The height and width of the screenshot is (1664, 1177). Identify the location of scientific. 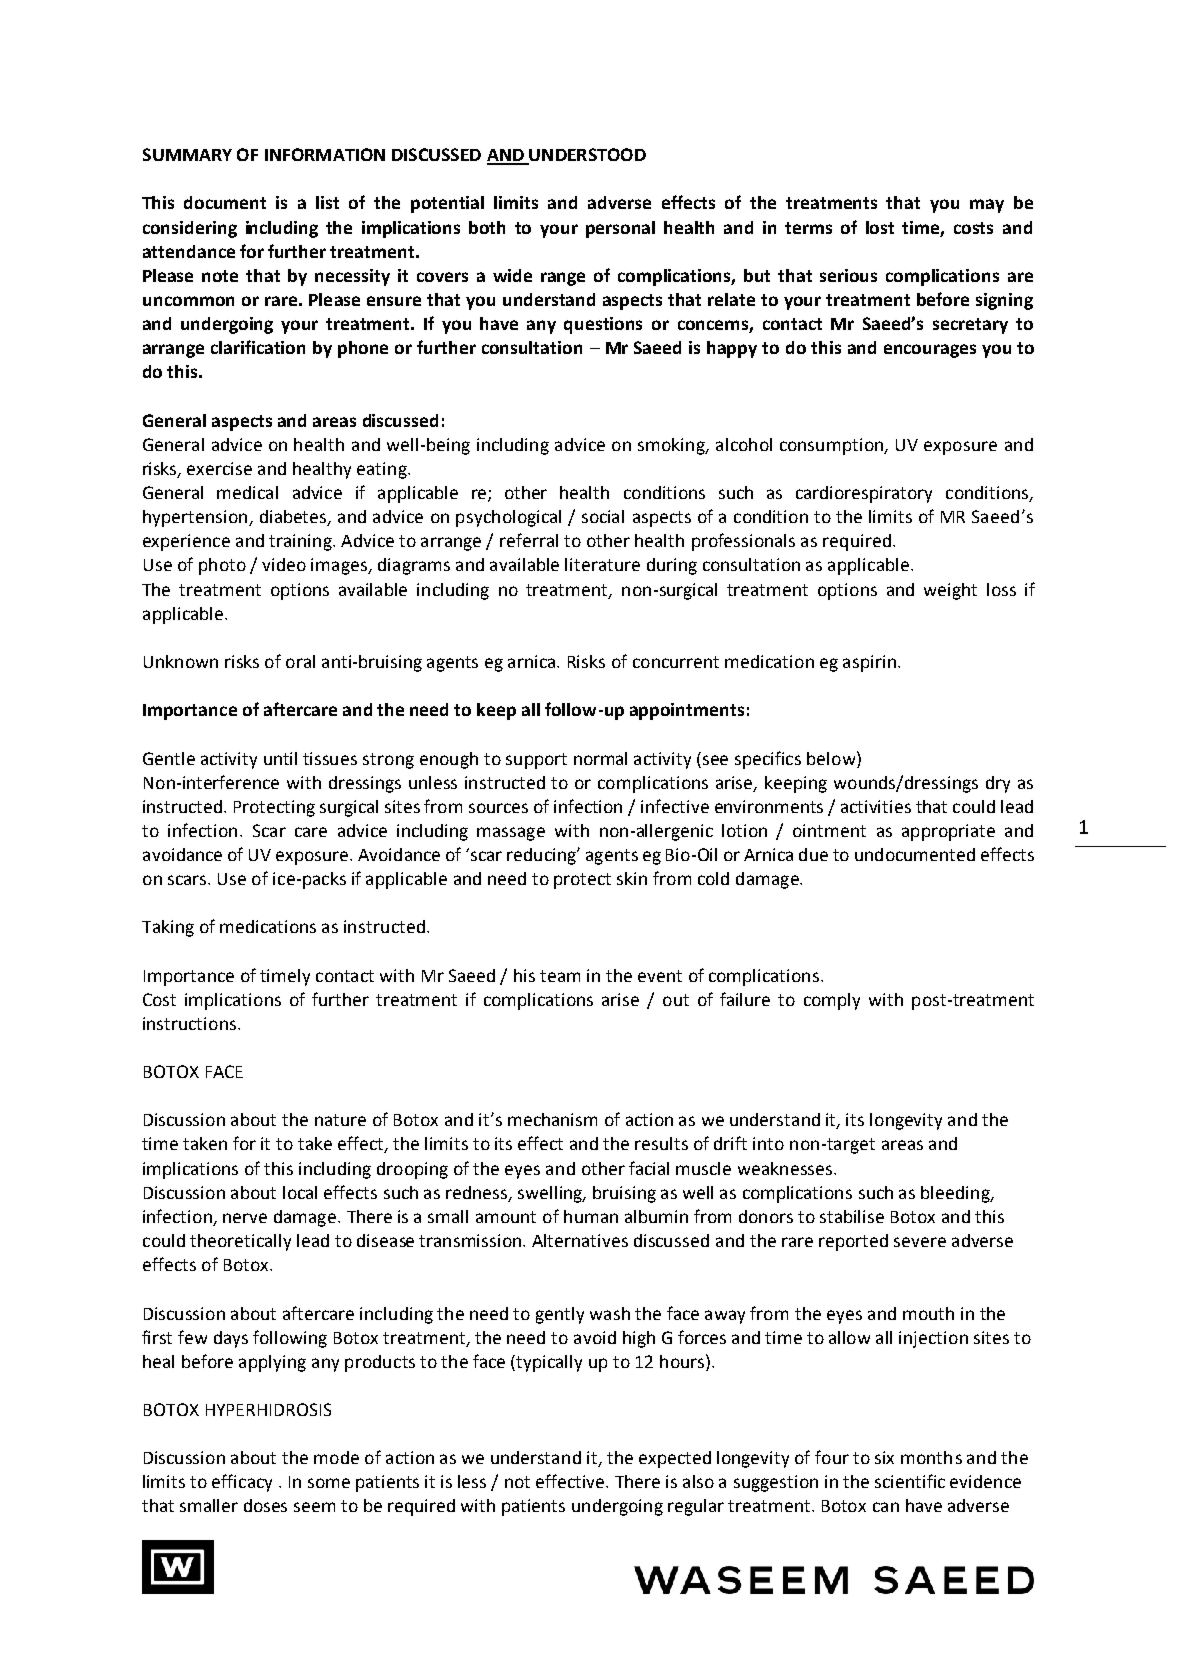
(910, 1481).
